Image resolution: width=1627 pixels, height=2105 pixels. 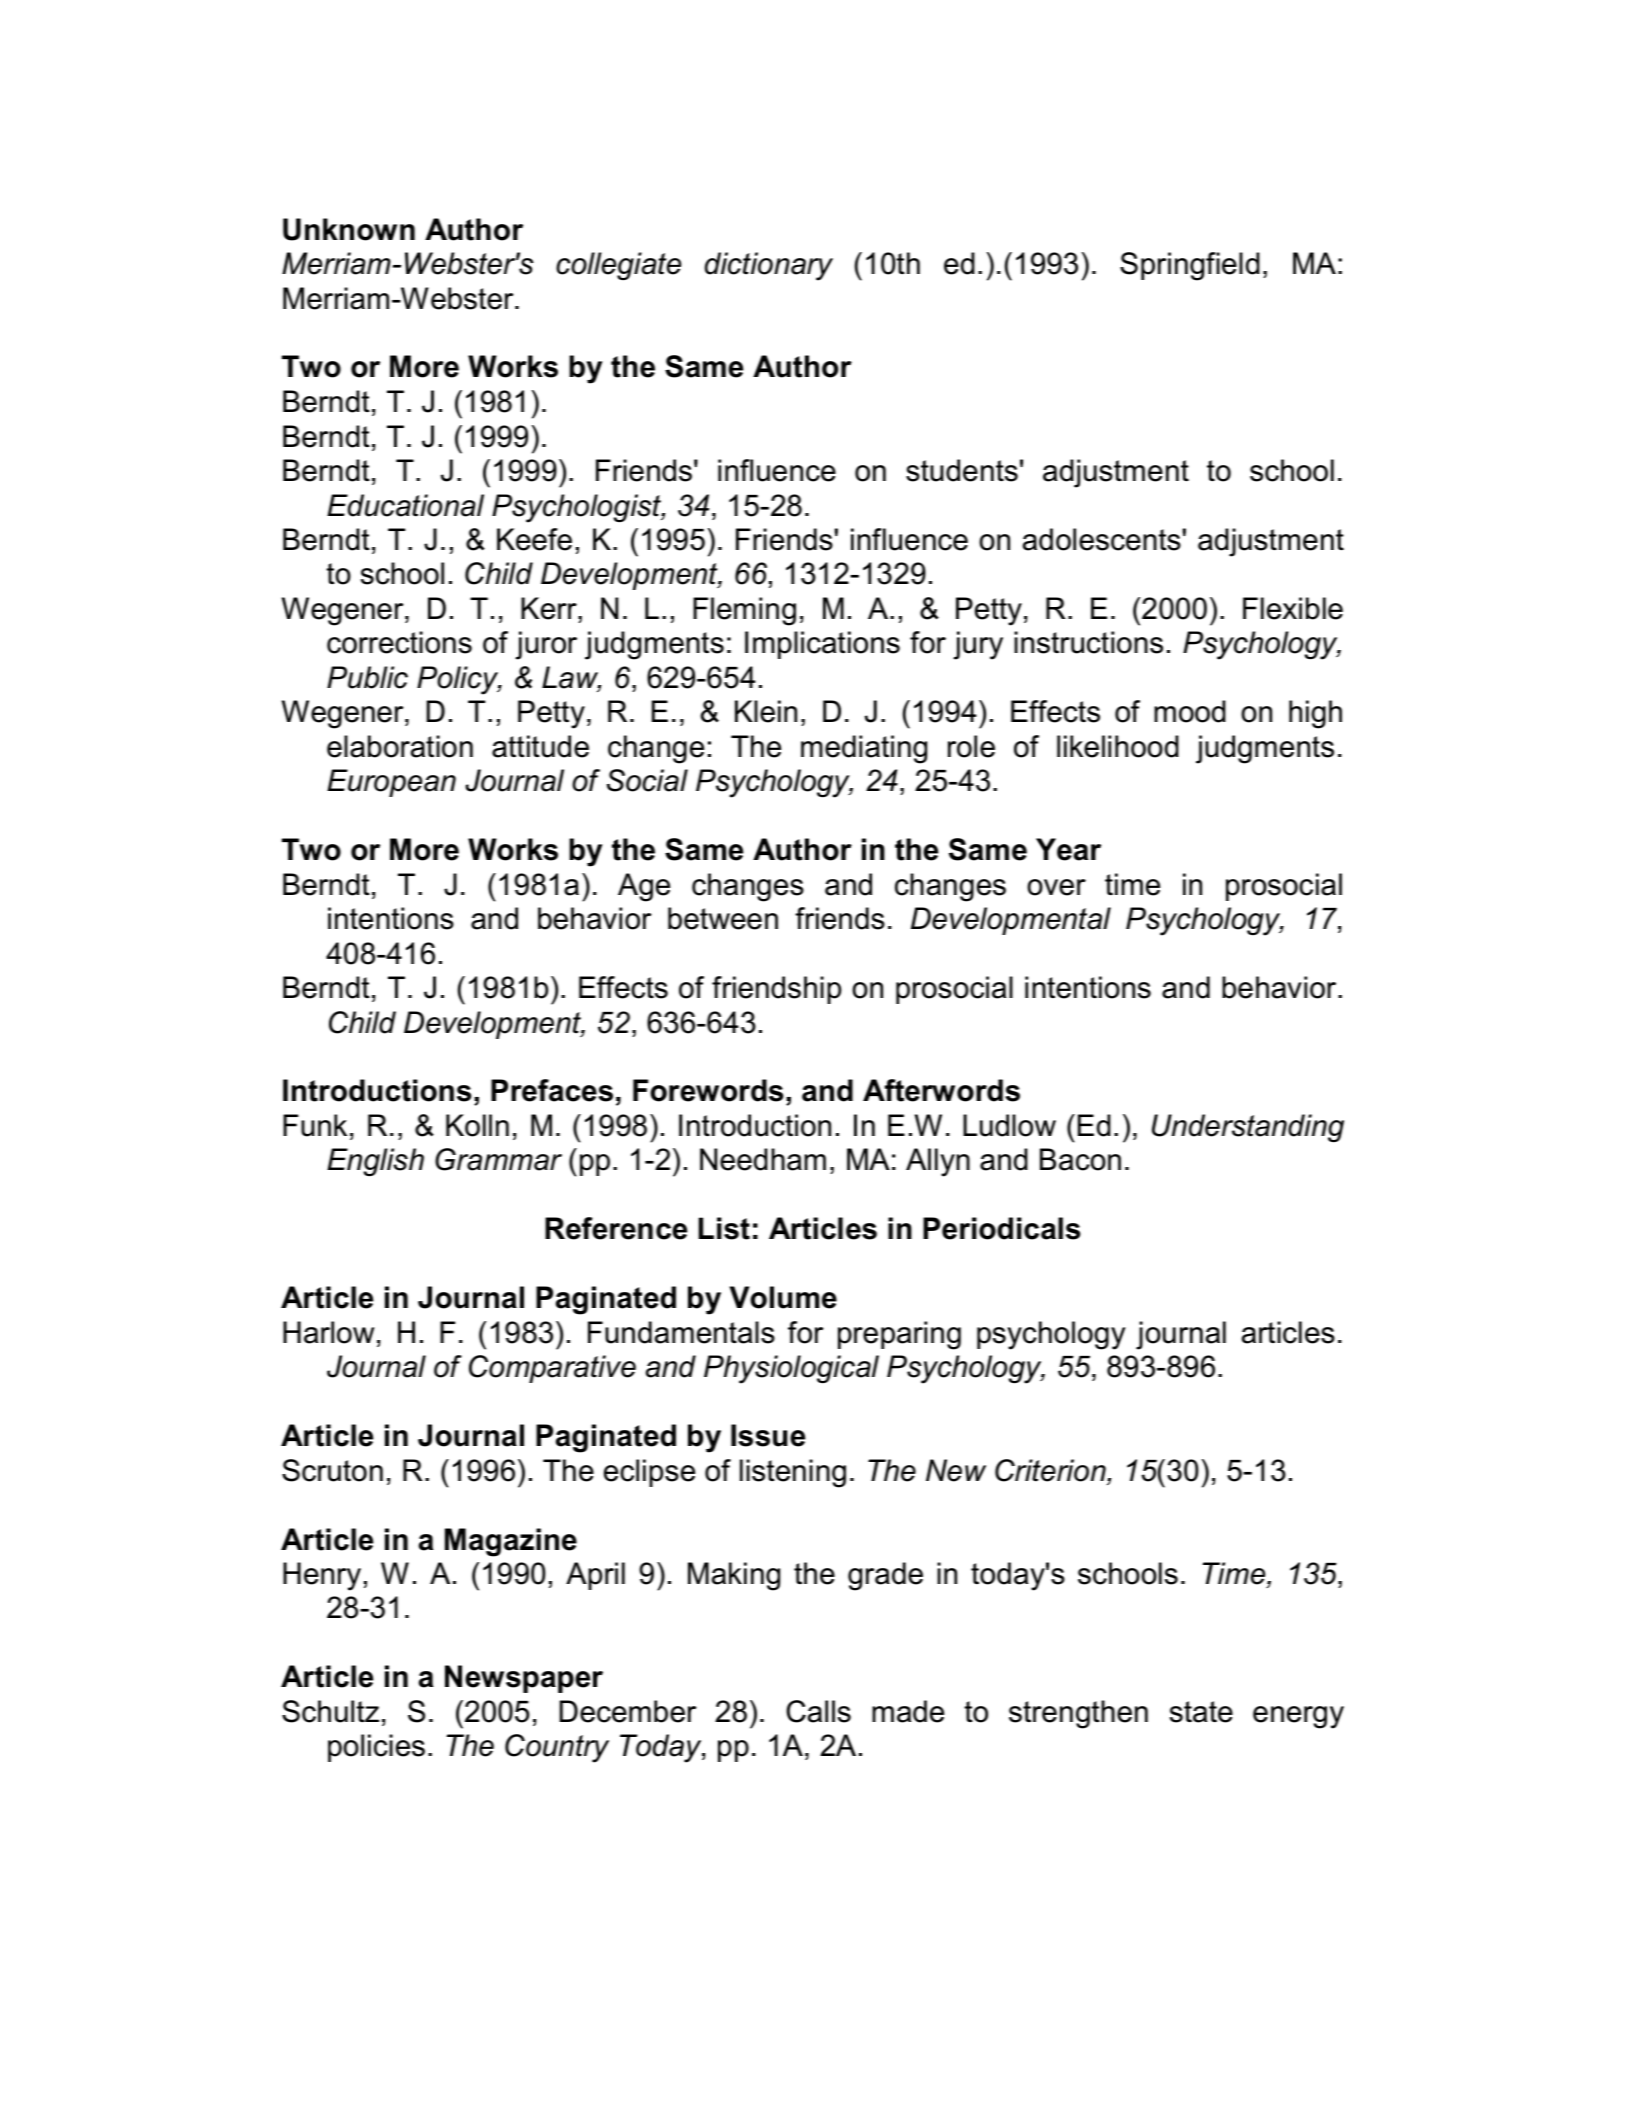 What do you see at coordinates (315, 1125) in the image?
I see `Funk` at bounding box center [315, 1125].
